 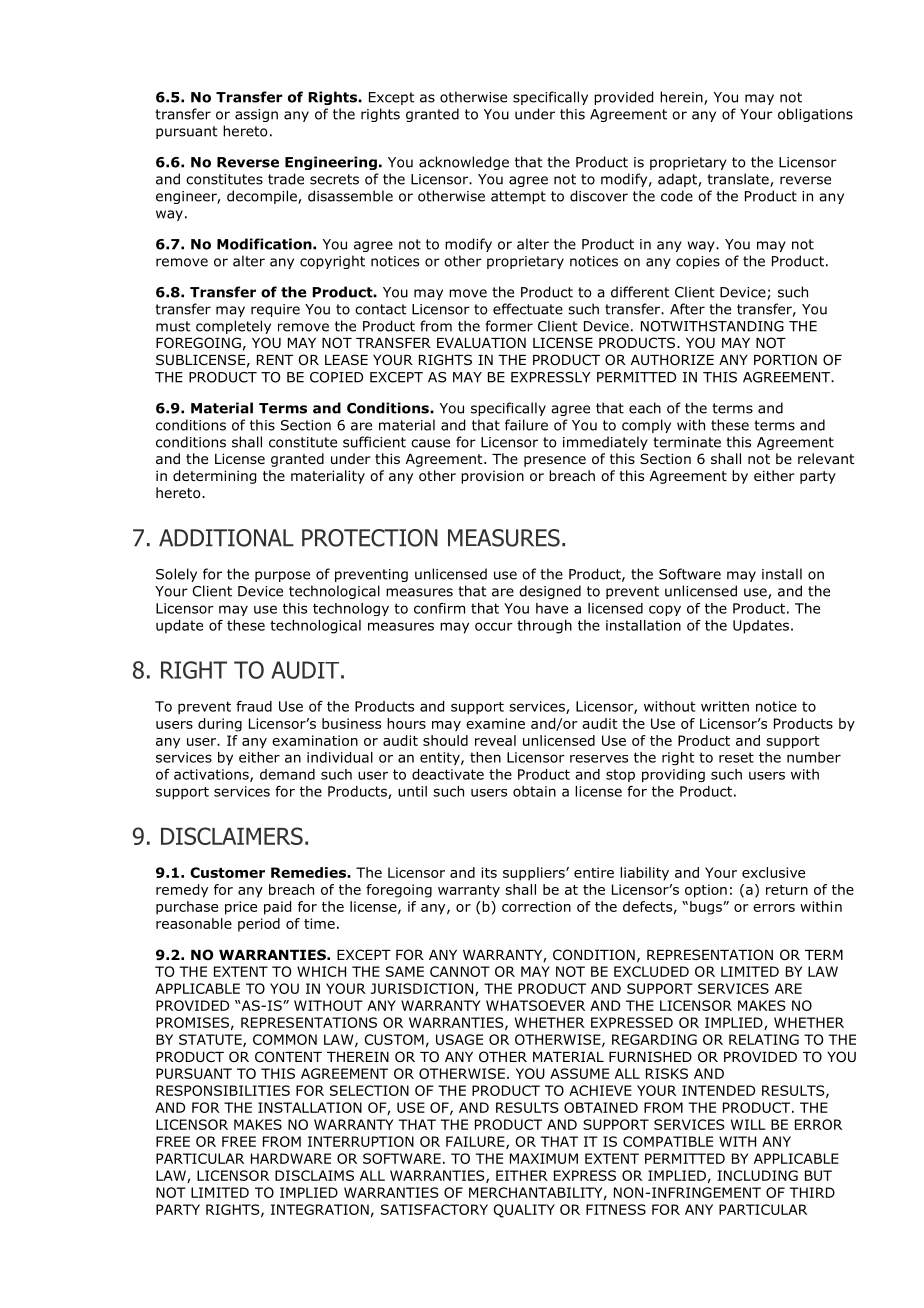 I want to click on written, so click(x=725, y=706).
